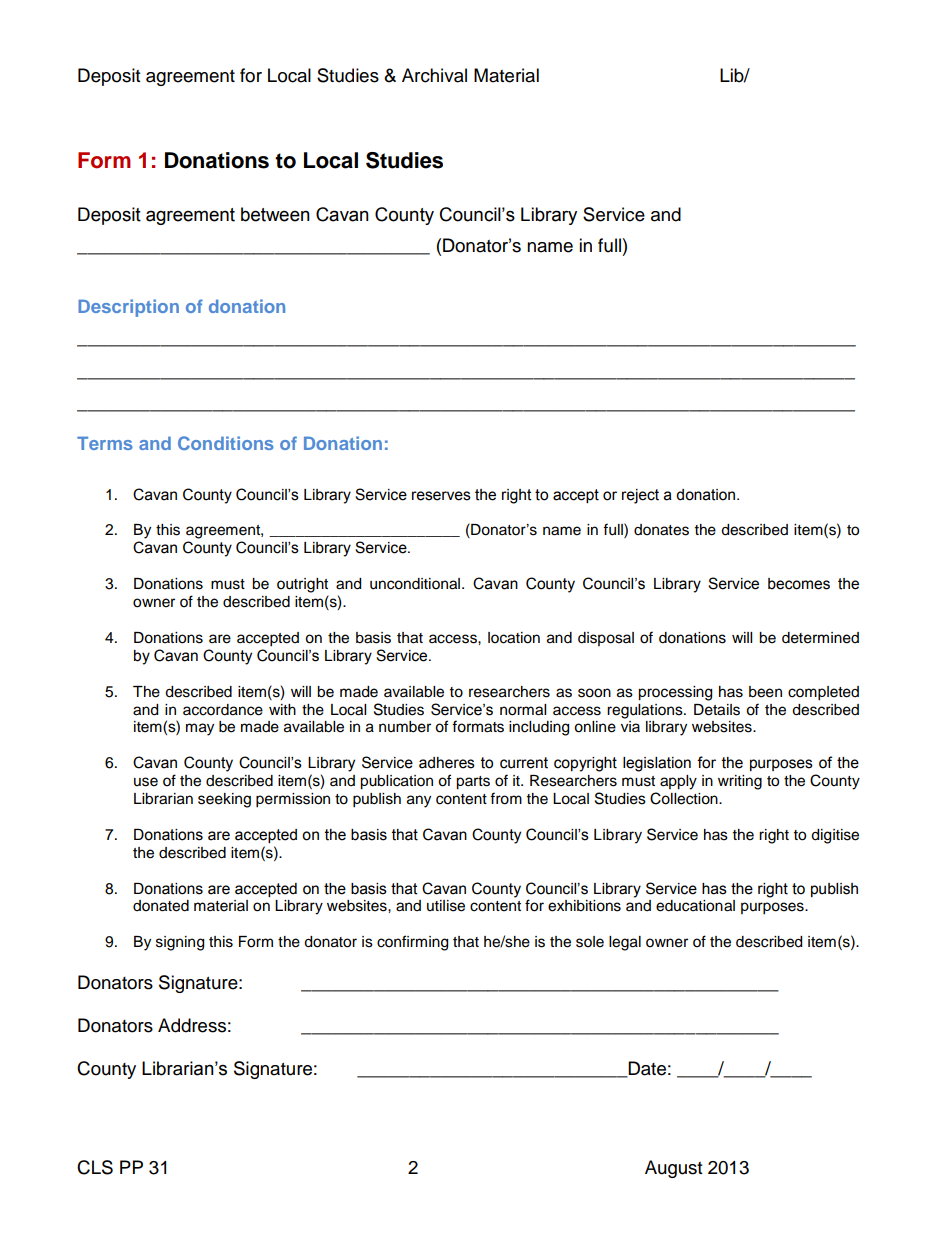 This screenshot has width=952, height=1233. What do you see at coordinates (673, 1169) in the screenshot?
I see `August` at bounding box center [673, 1169].
